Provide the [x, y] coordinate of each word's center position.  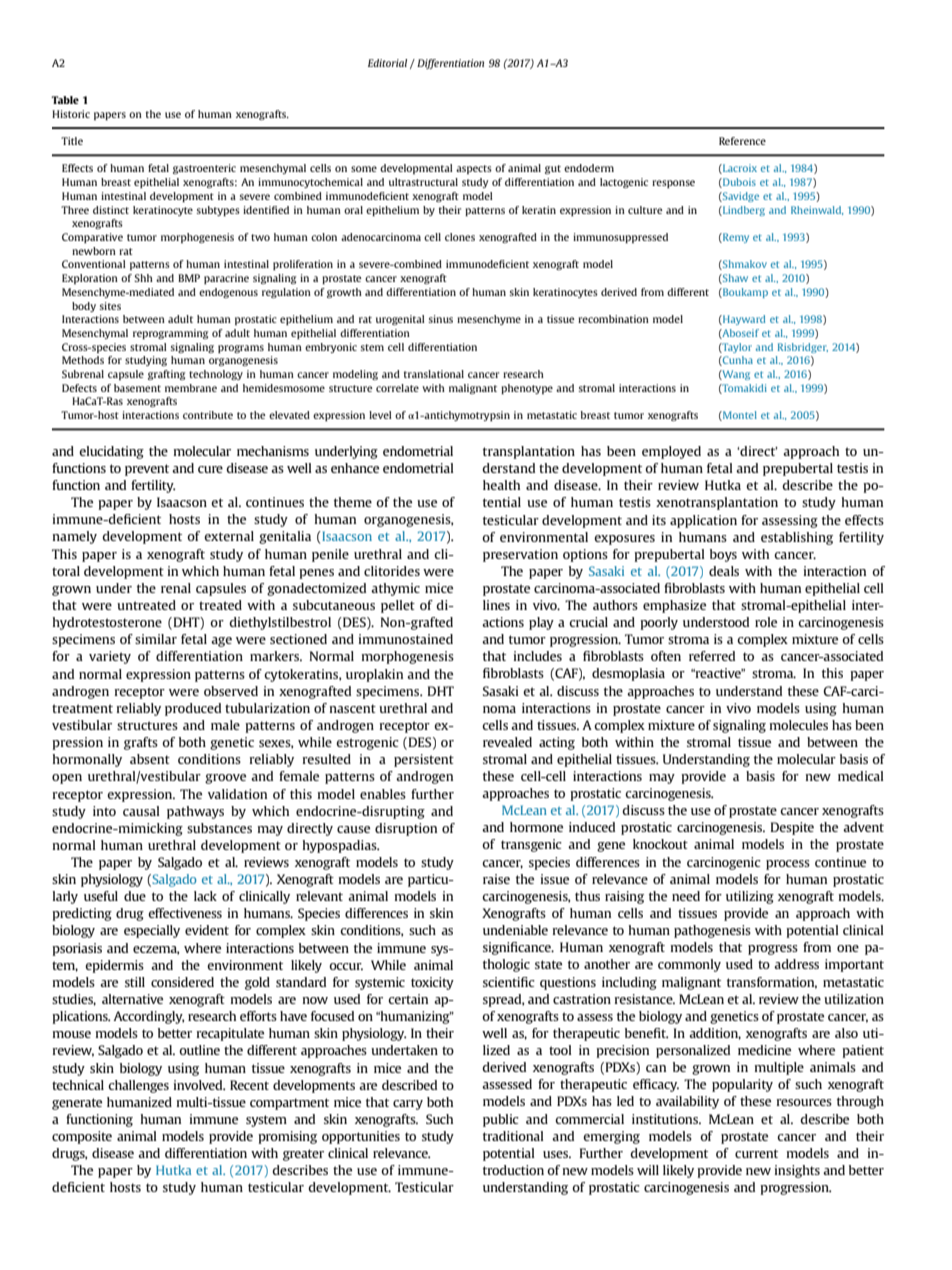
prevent [147, 470]
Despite [792, 828]
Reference [742, 141]
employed [671, 452]
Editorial [387, 63]
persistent [424, 760]
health [501, 485]
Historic [71, 114]
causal [141, 811]
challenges [138, 1086]
